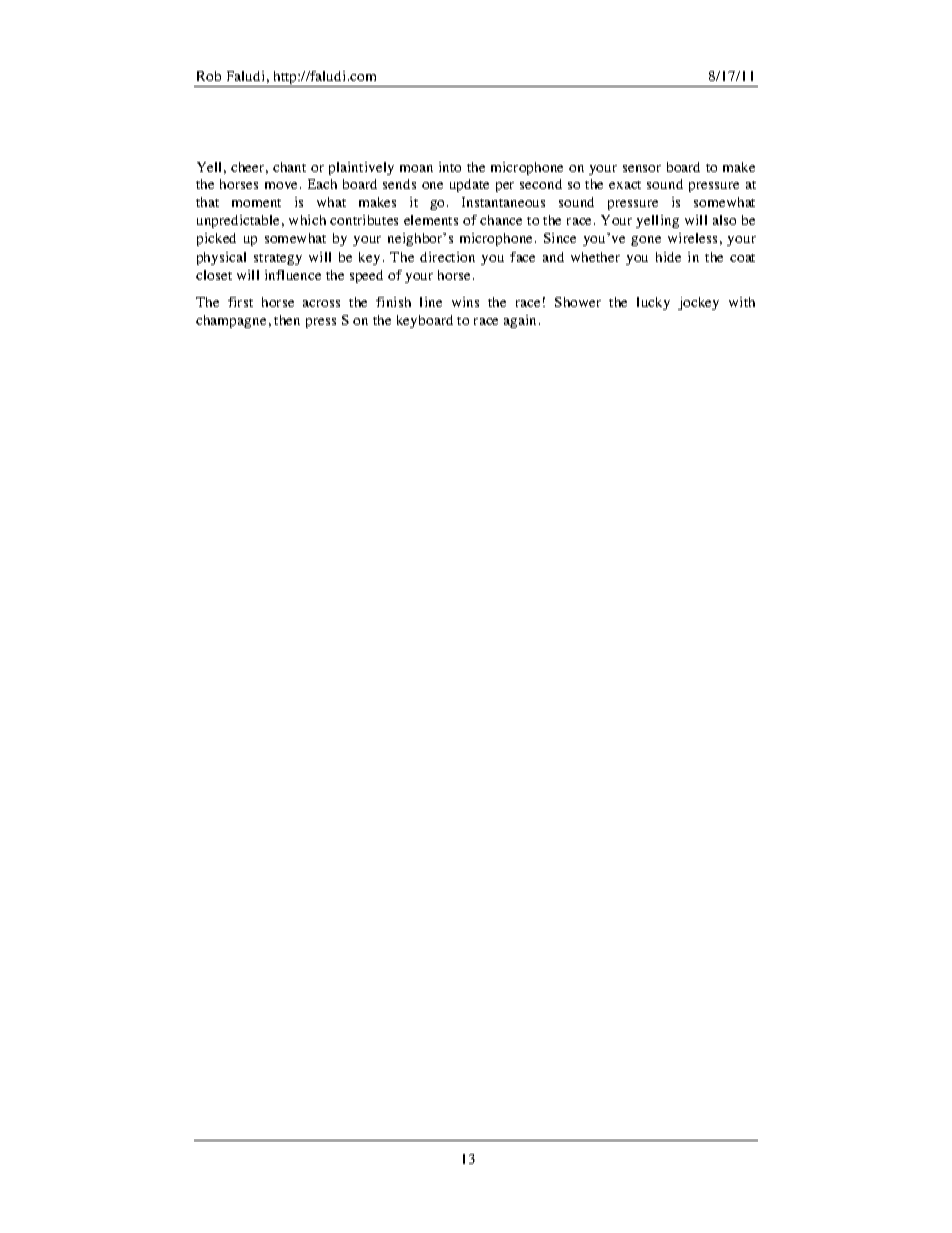 The image size is (952, 1233). I want to click on chance, so click(501, 220).
